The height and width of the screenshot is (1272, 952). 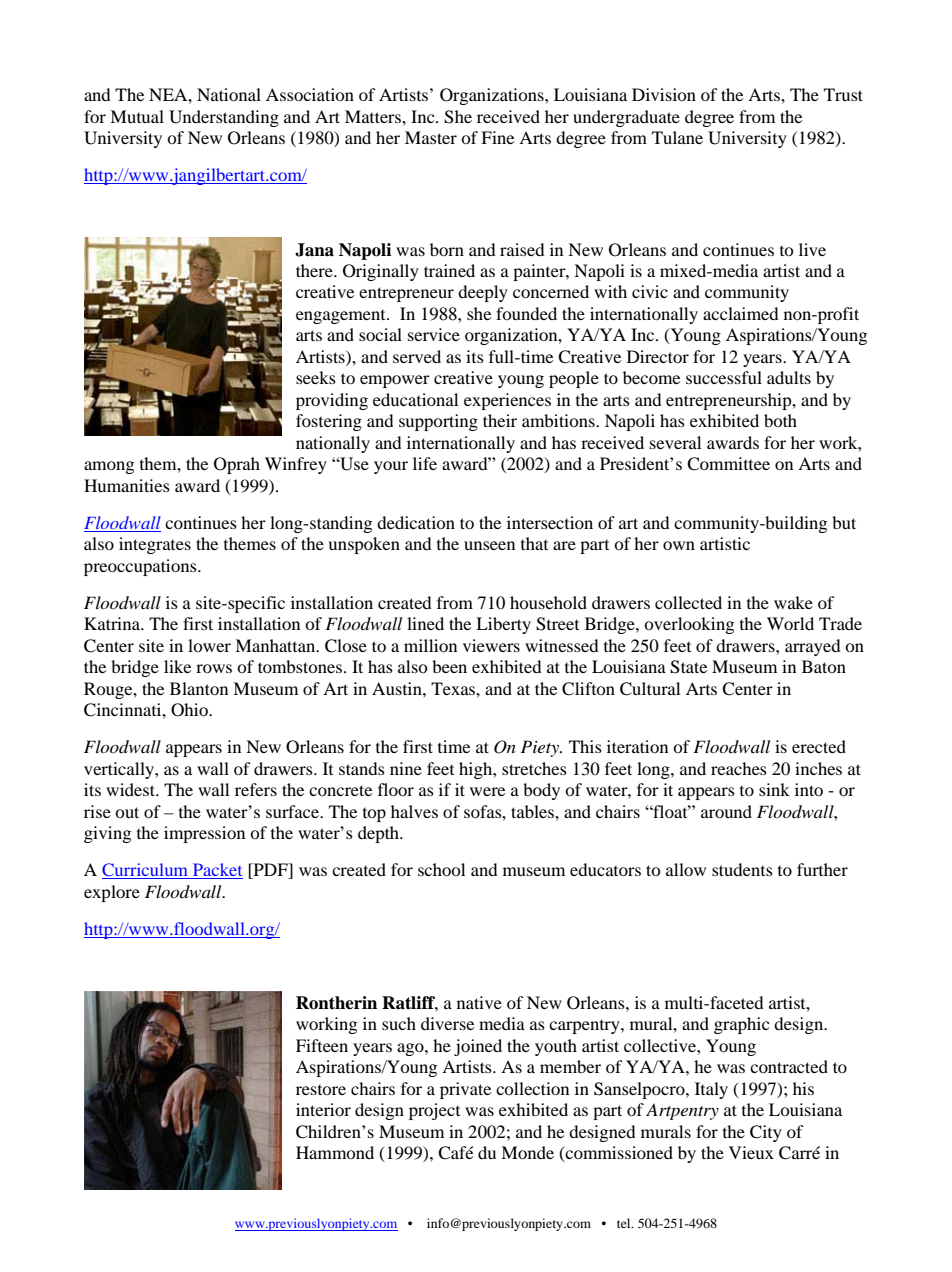 I want to click on experiences, so click(x=507, y=401).
